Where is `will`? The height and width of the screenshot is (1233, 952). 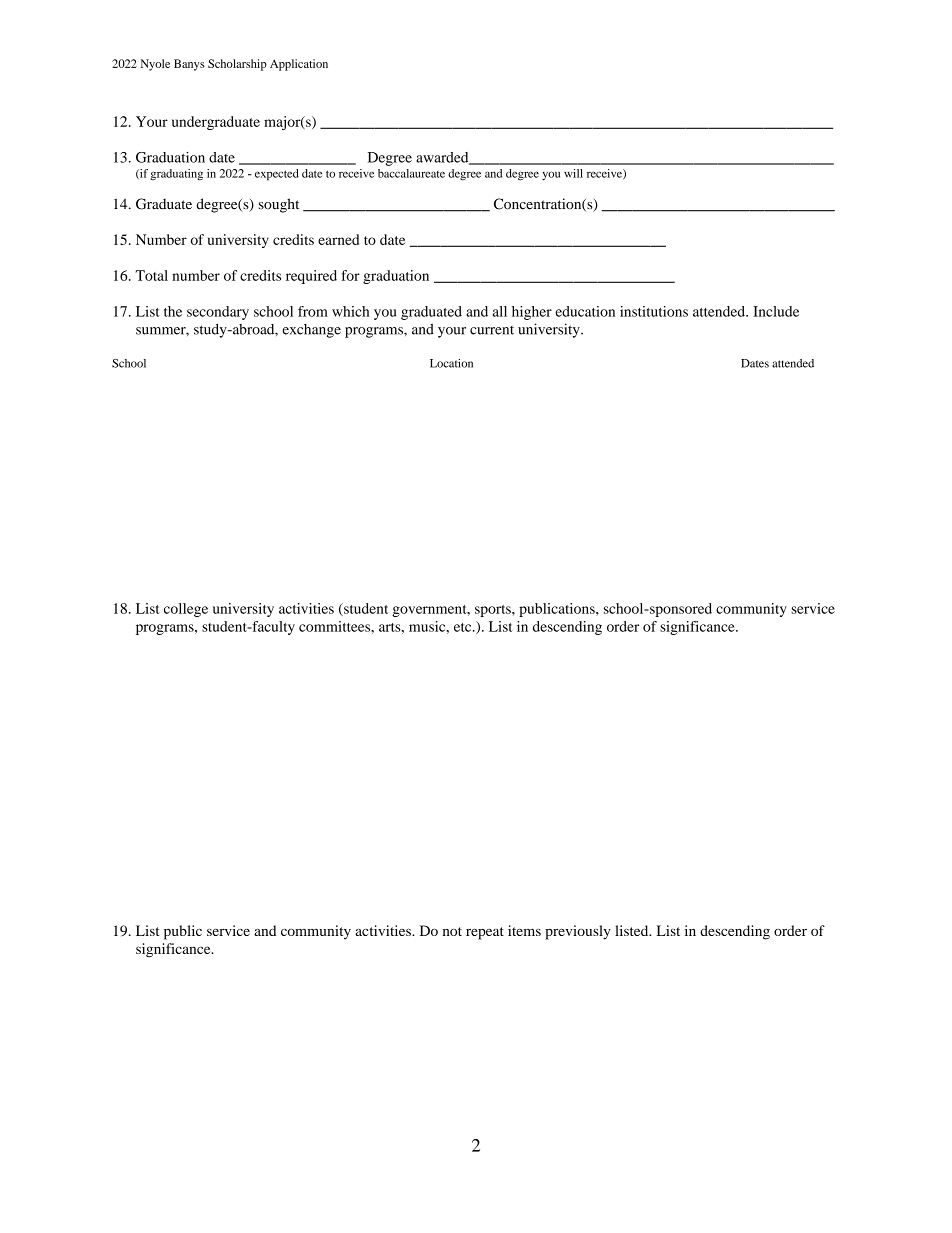 will is located at coordinates (573, 173).
